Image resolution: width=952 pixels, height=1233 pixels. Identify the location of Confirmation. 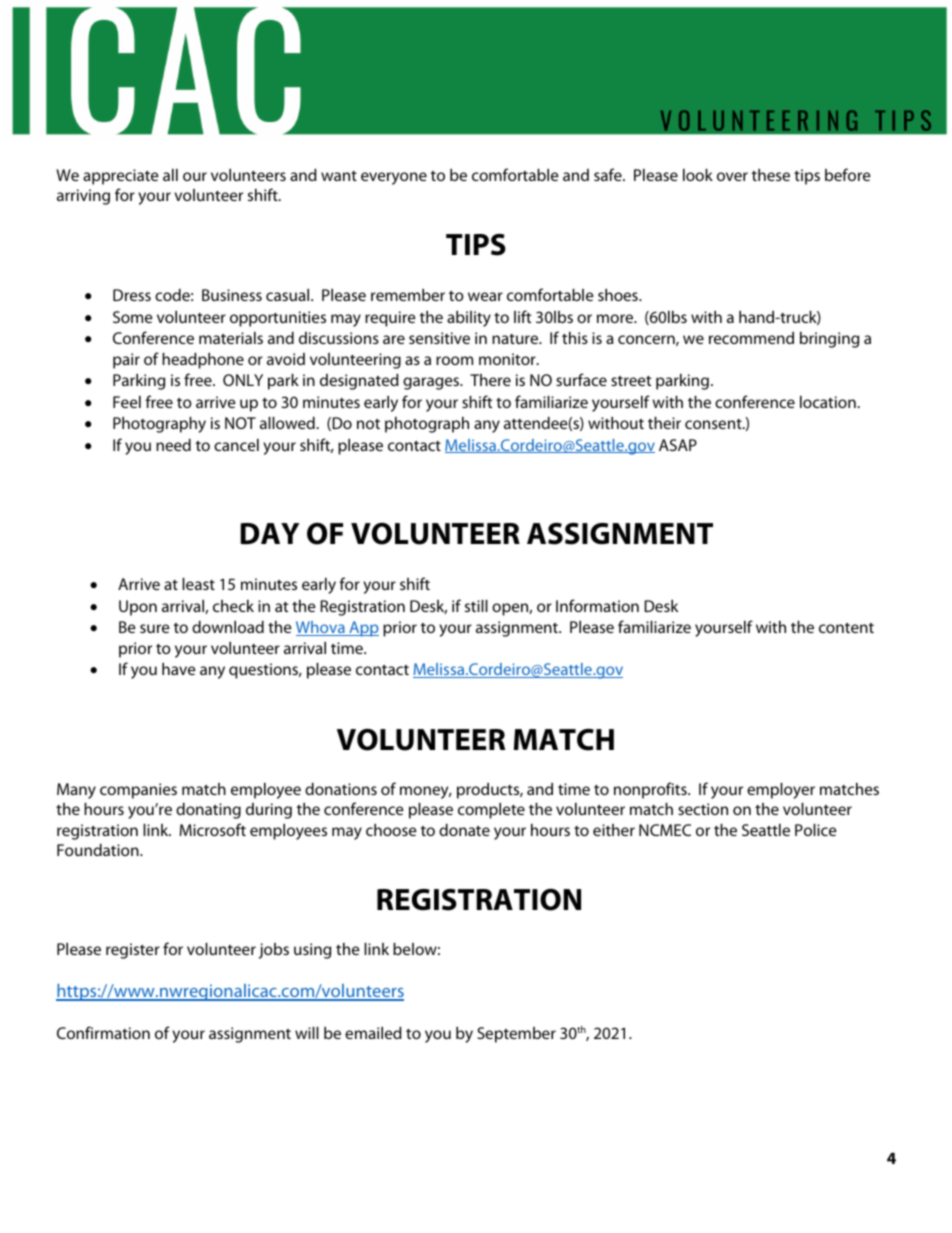
(103, 1032).
